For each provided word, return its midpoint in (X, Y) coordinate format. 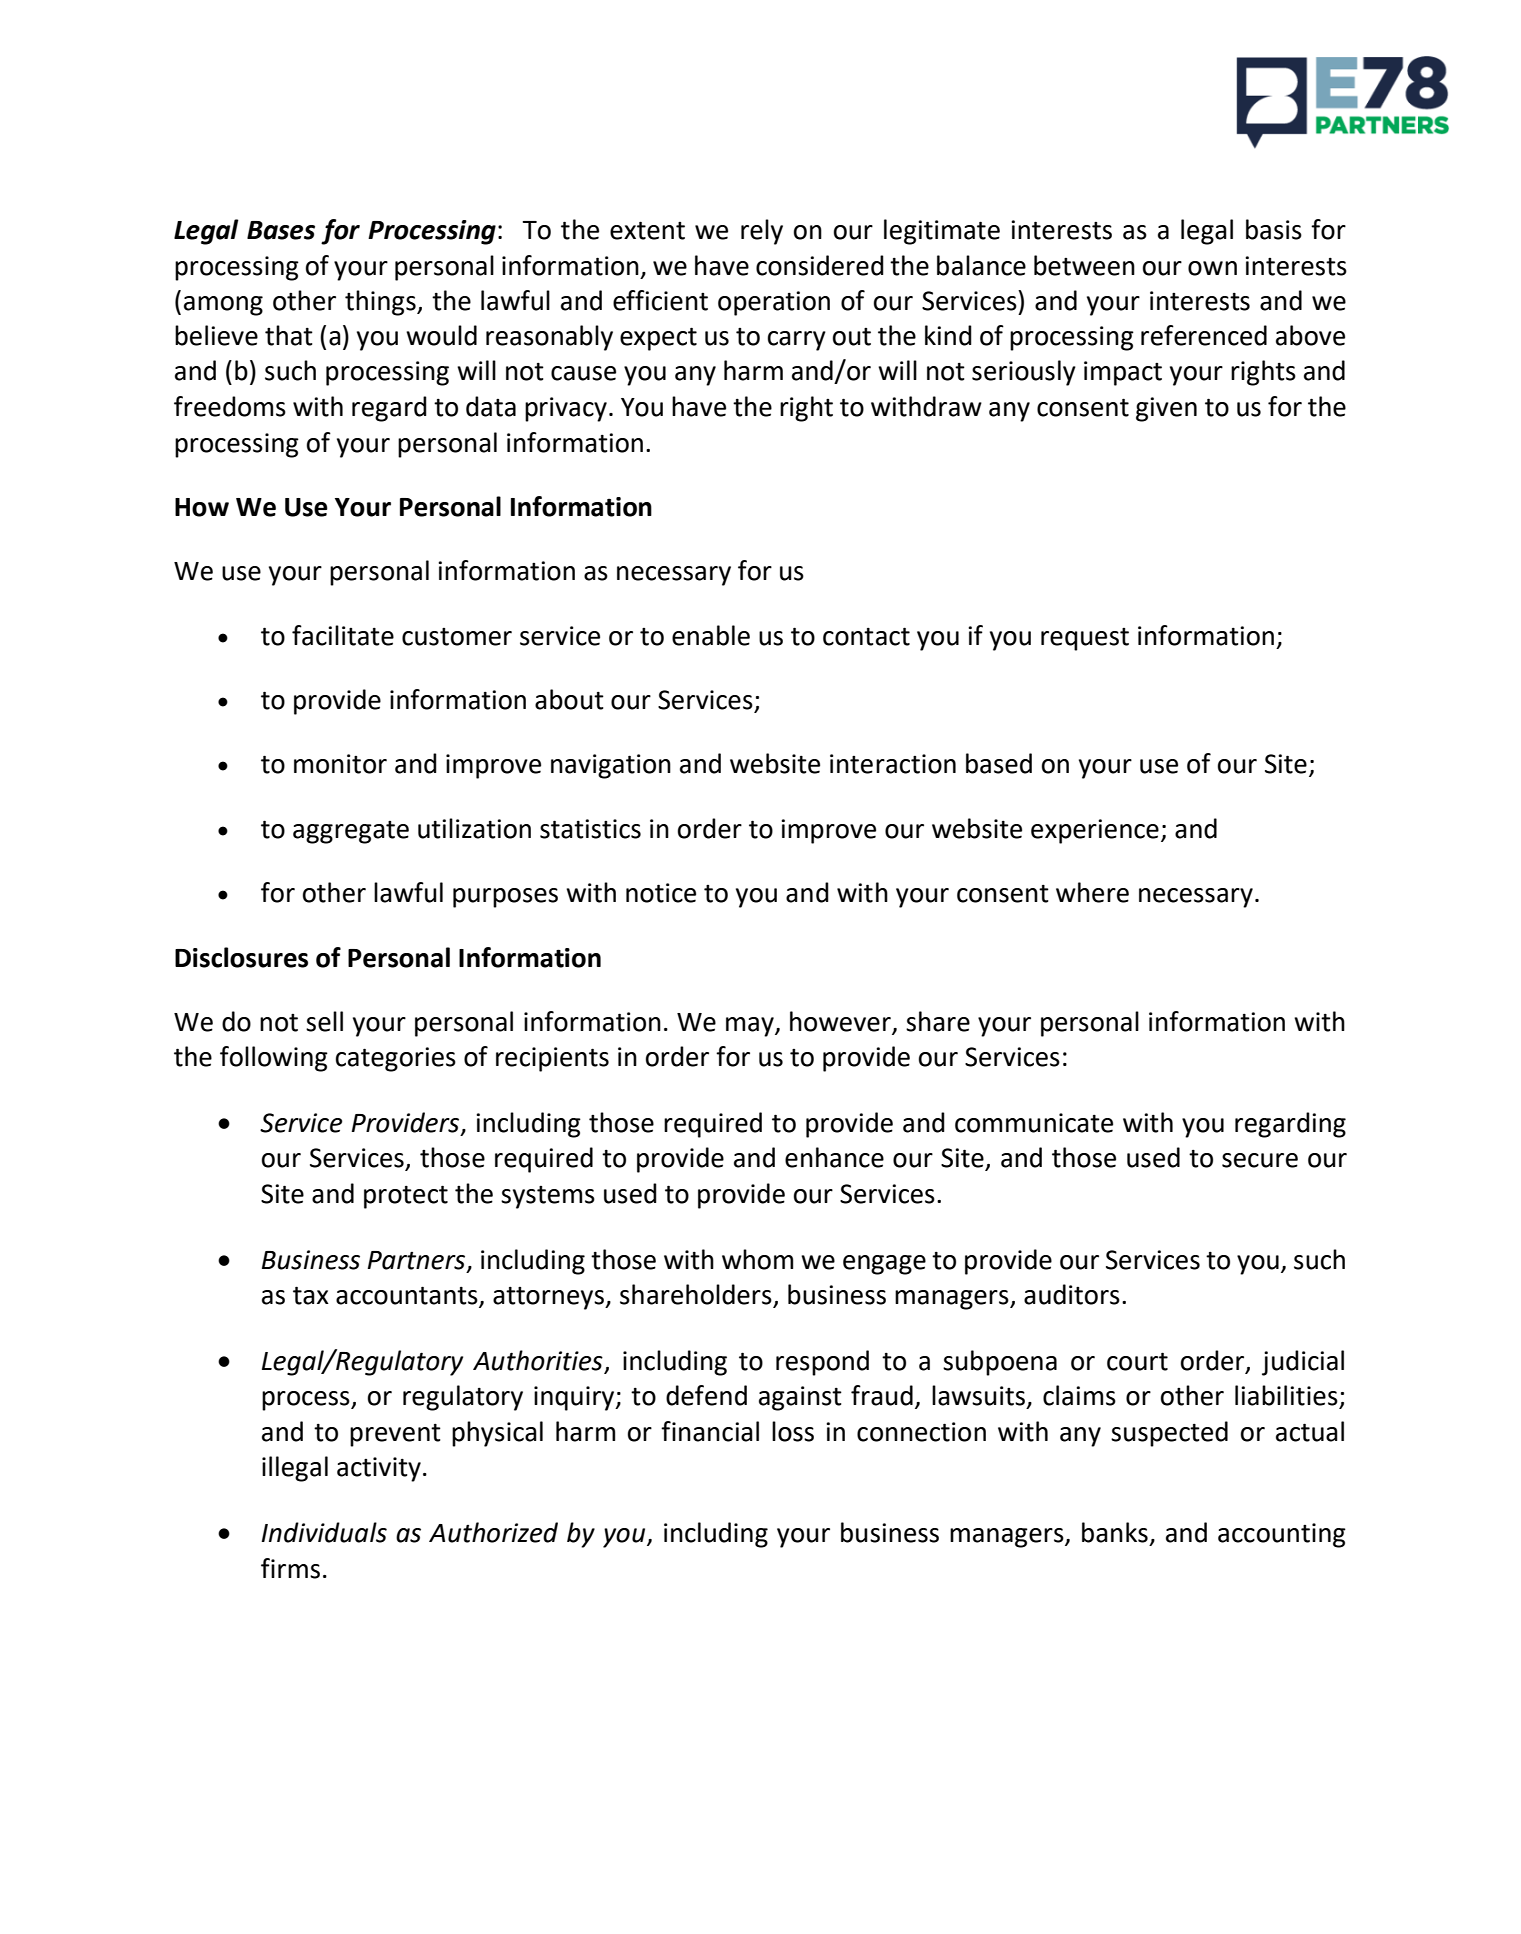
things (381, 303)
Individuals (324, 1532)
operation (774, 303)
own (1212, 268)
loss (793, 1431)
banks (1115, 1532)
